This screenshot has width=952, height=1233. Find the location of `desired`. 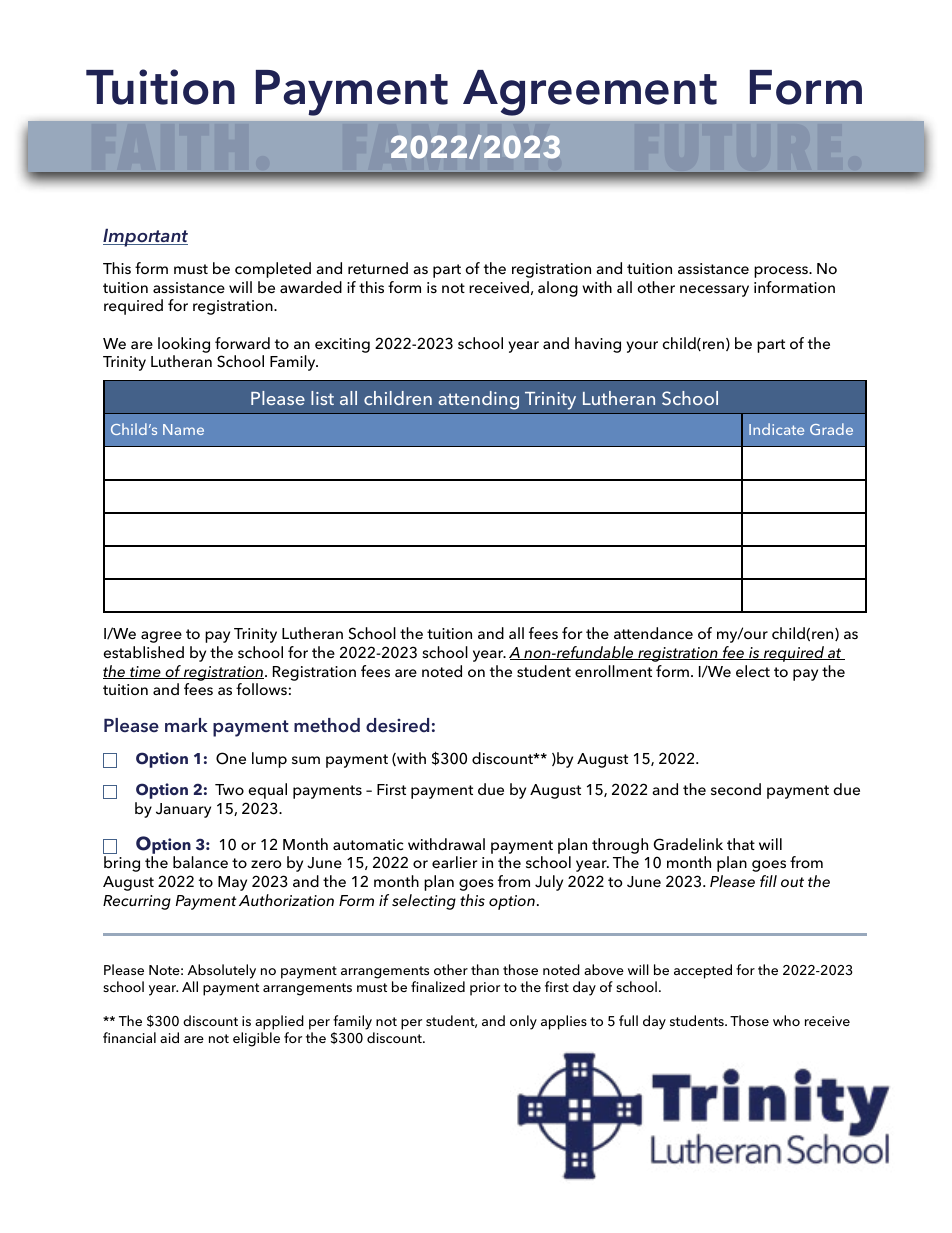

desired is located at coordinates (397, 725).
